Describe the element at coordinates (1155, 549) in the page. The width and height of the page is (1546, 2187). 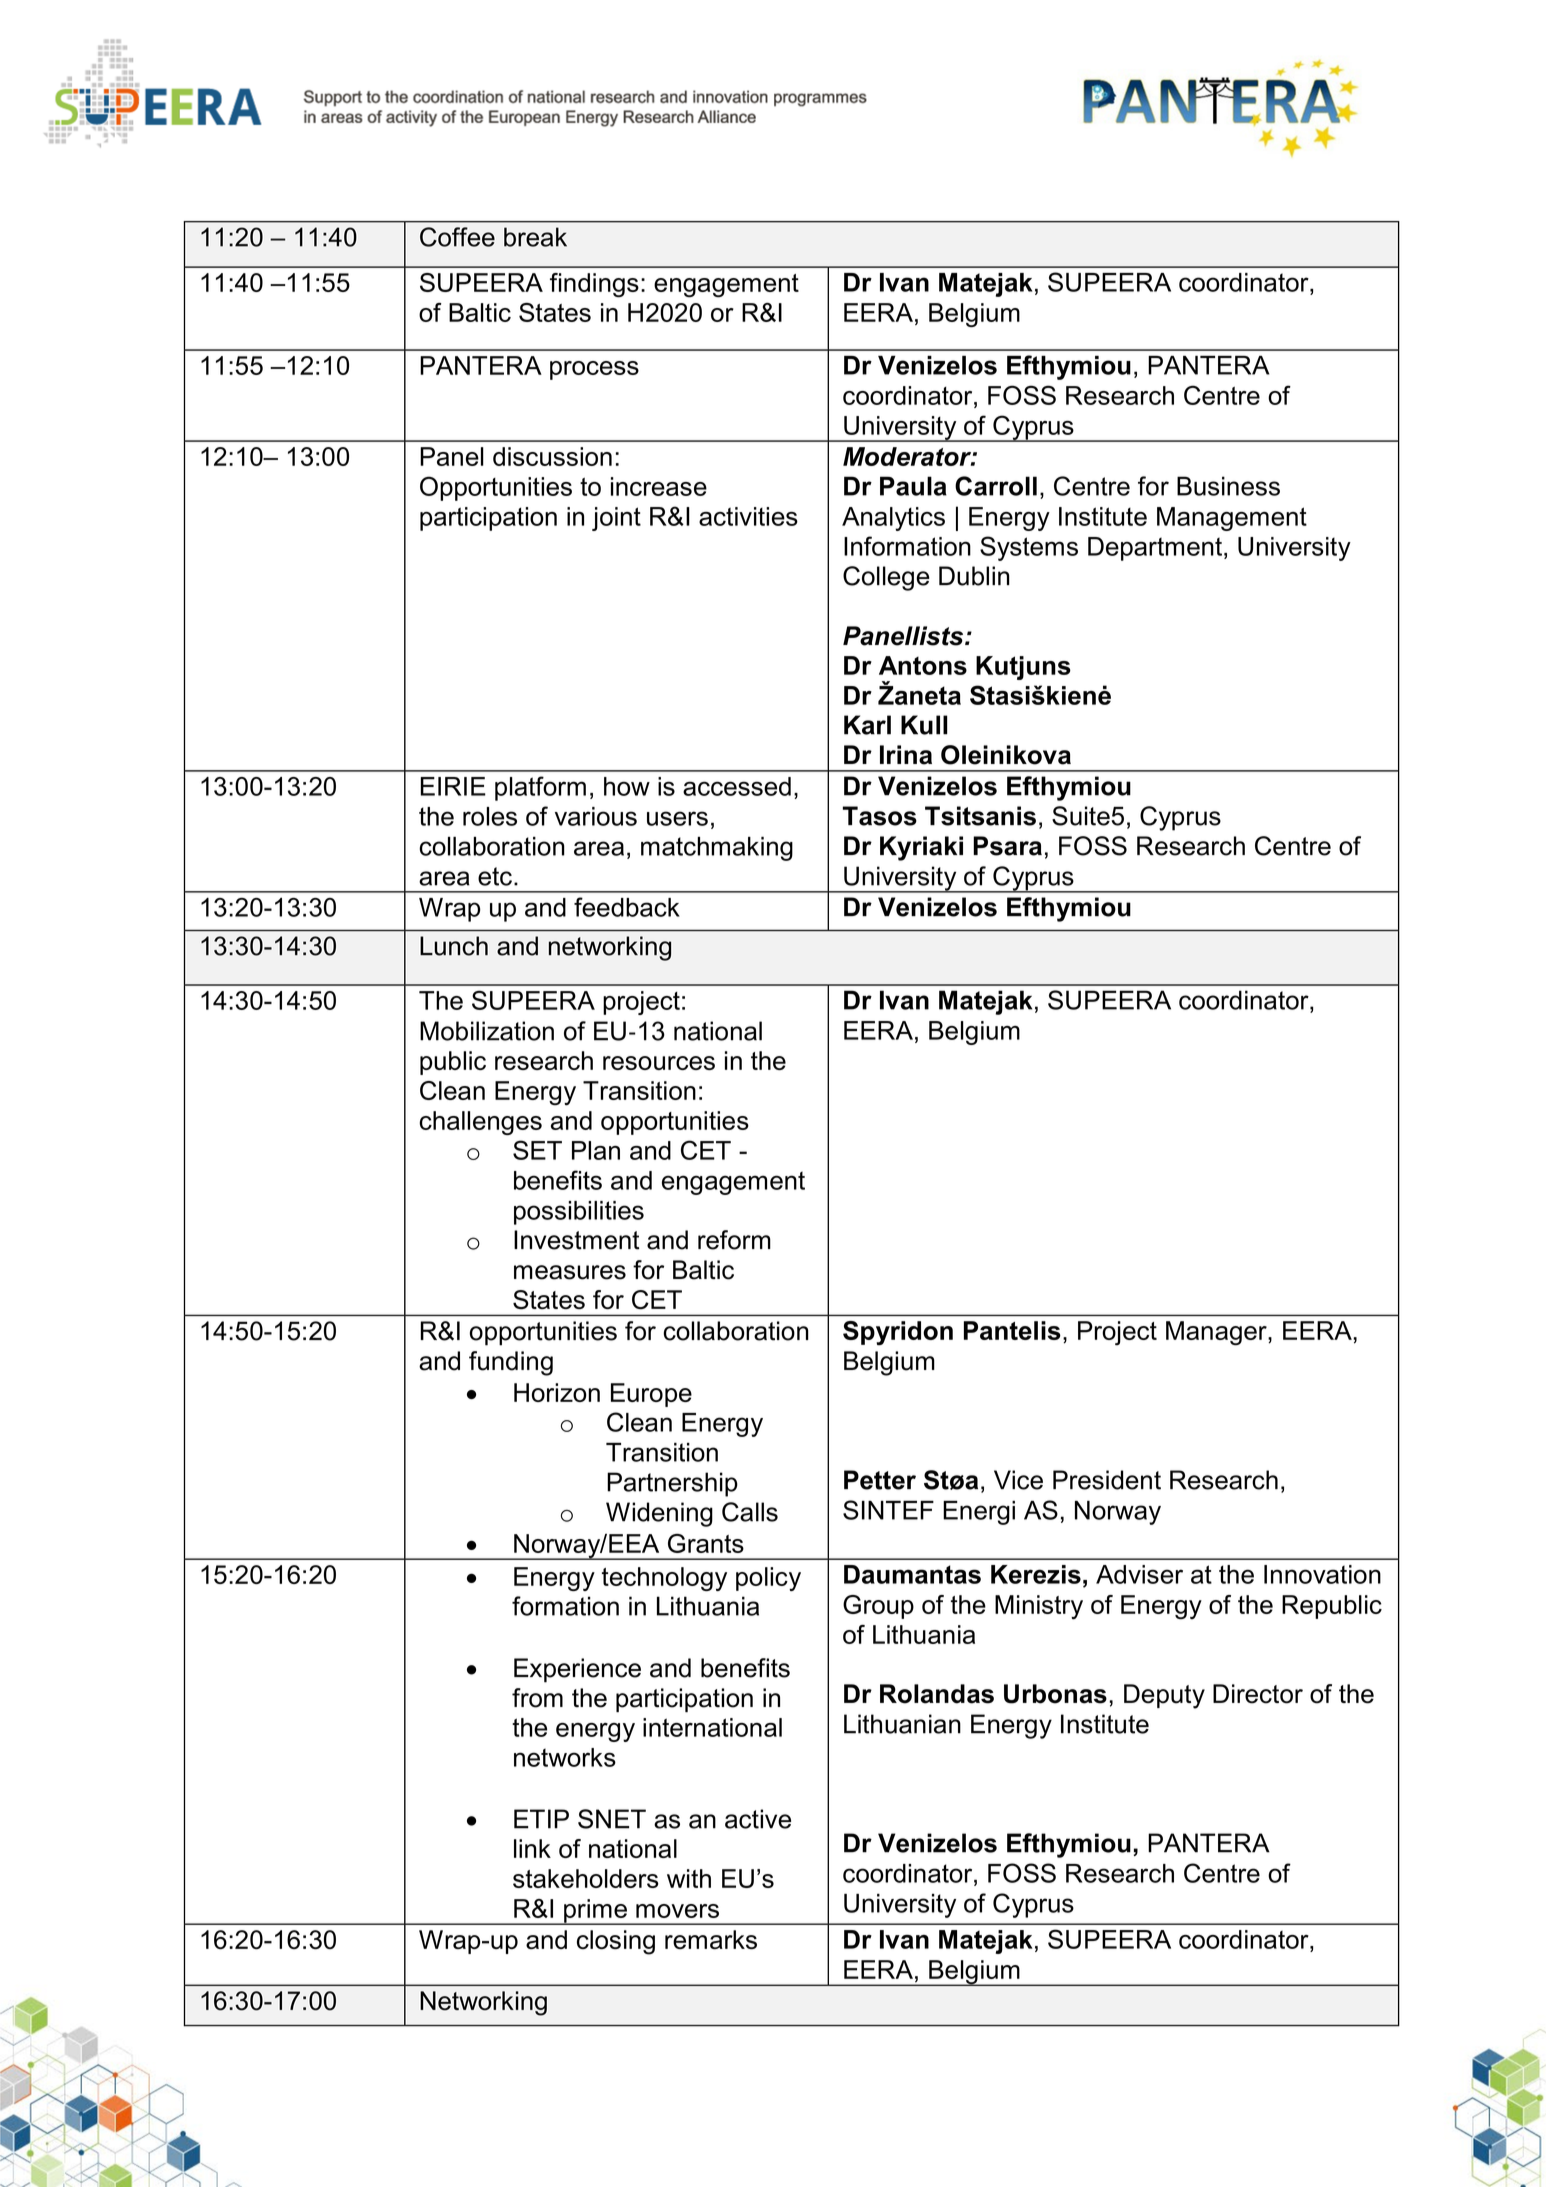
I see `Department` at that location.
